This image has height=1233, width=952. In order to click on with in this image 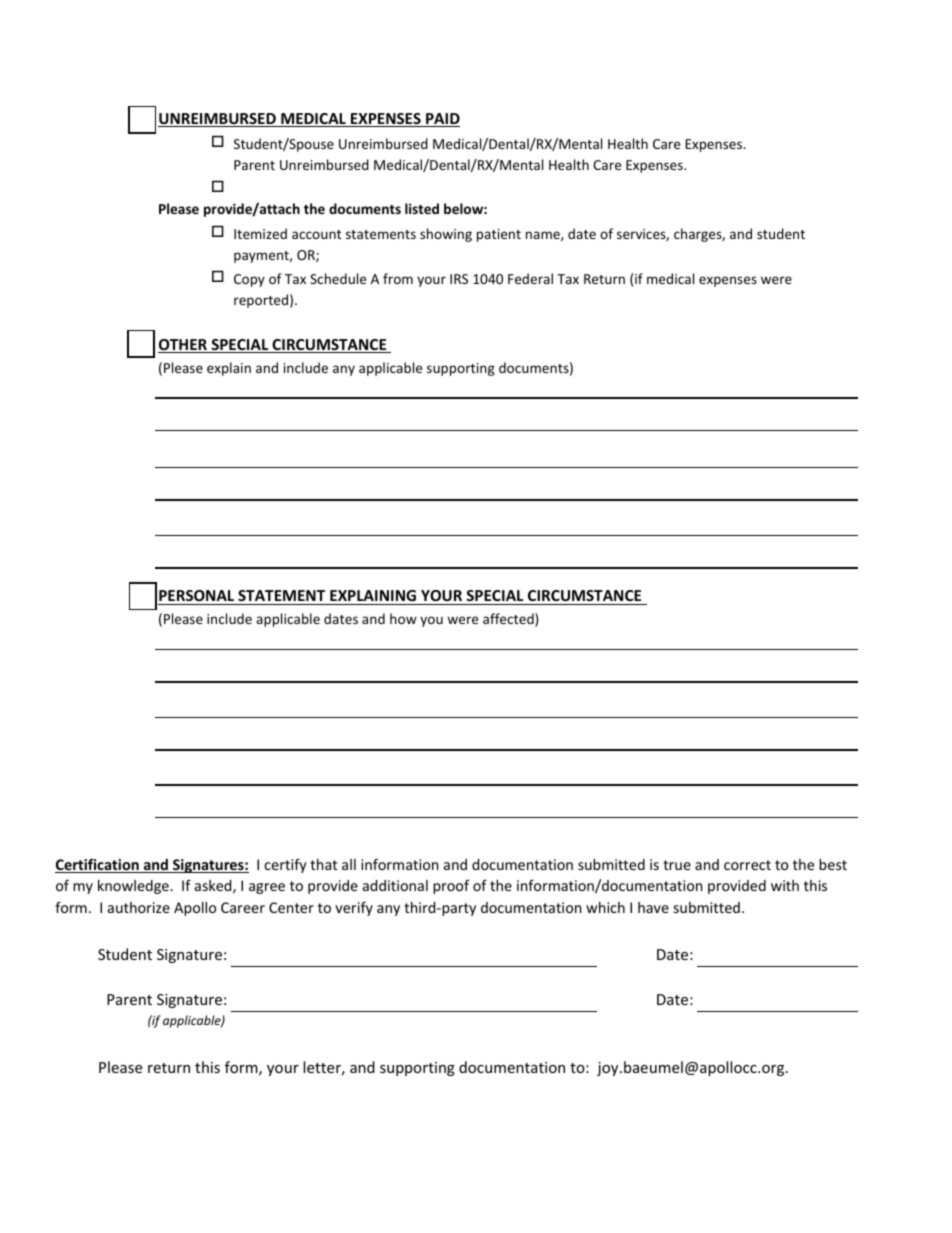, I will do `click(785, 885)`.
